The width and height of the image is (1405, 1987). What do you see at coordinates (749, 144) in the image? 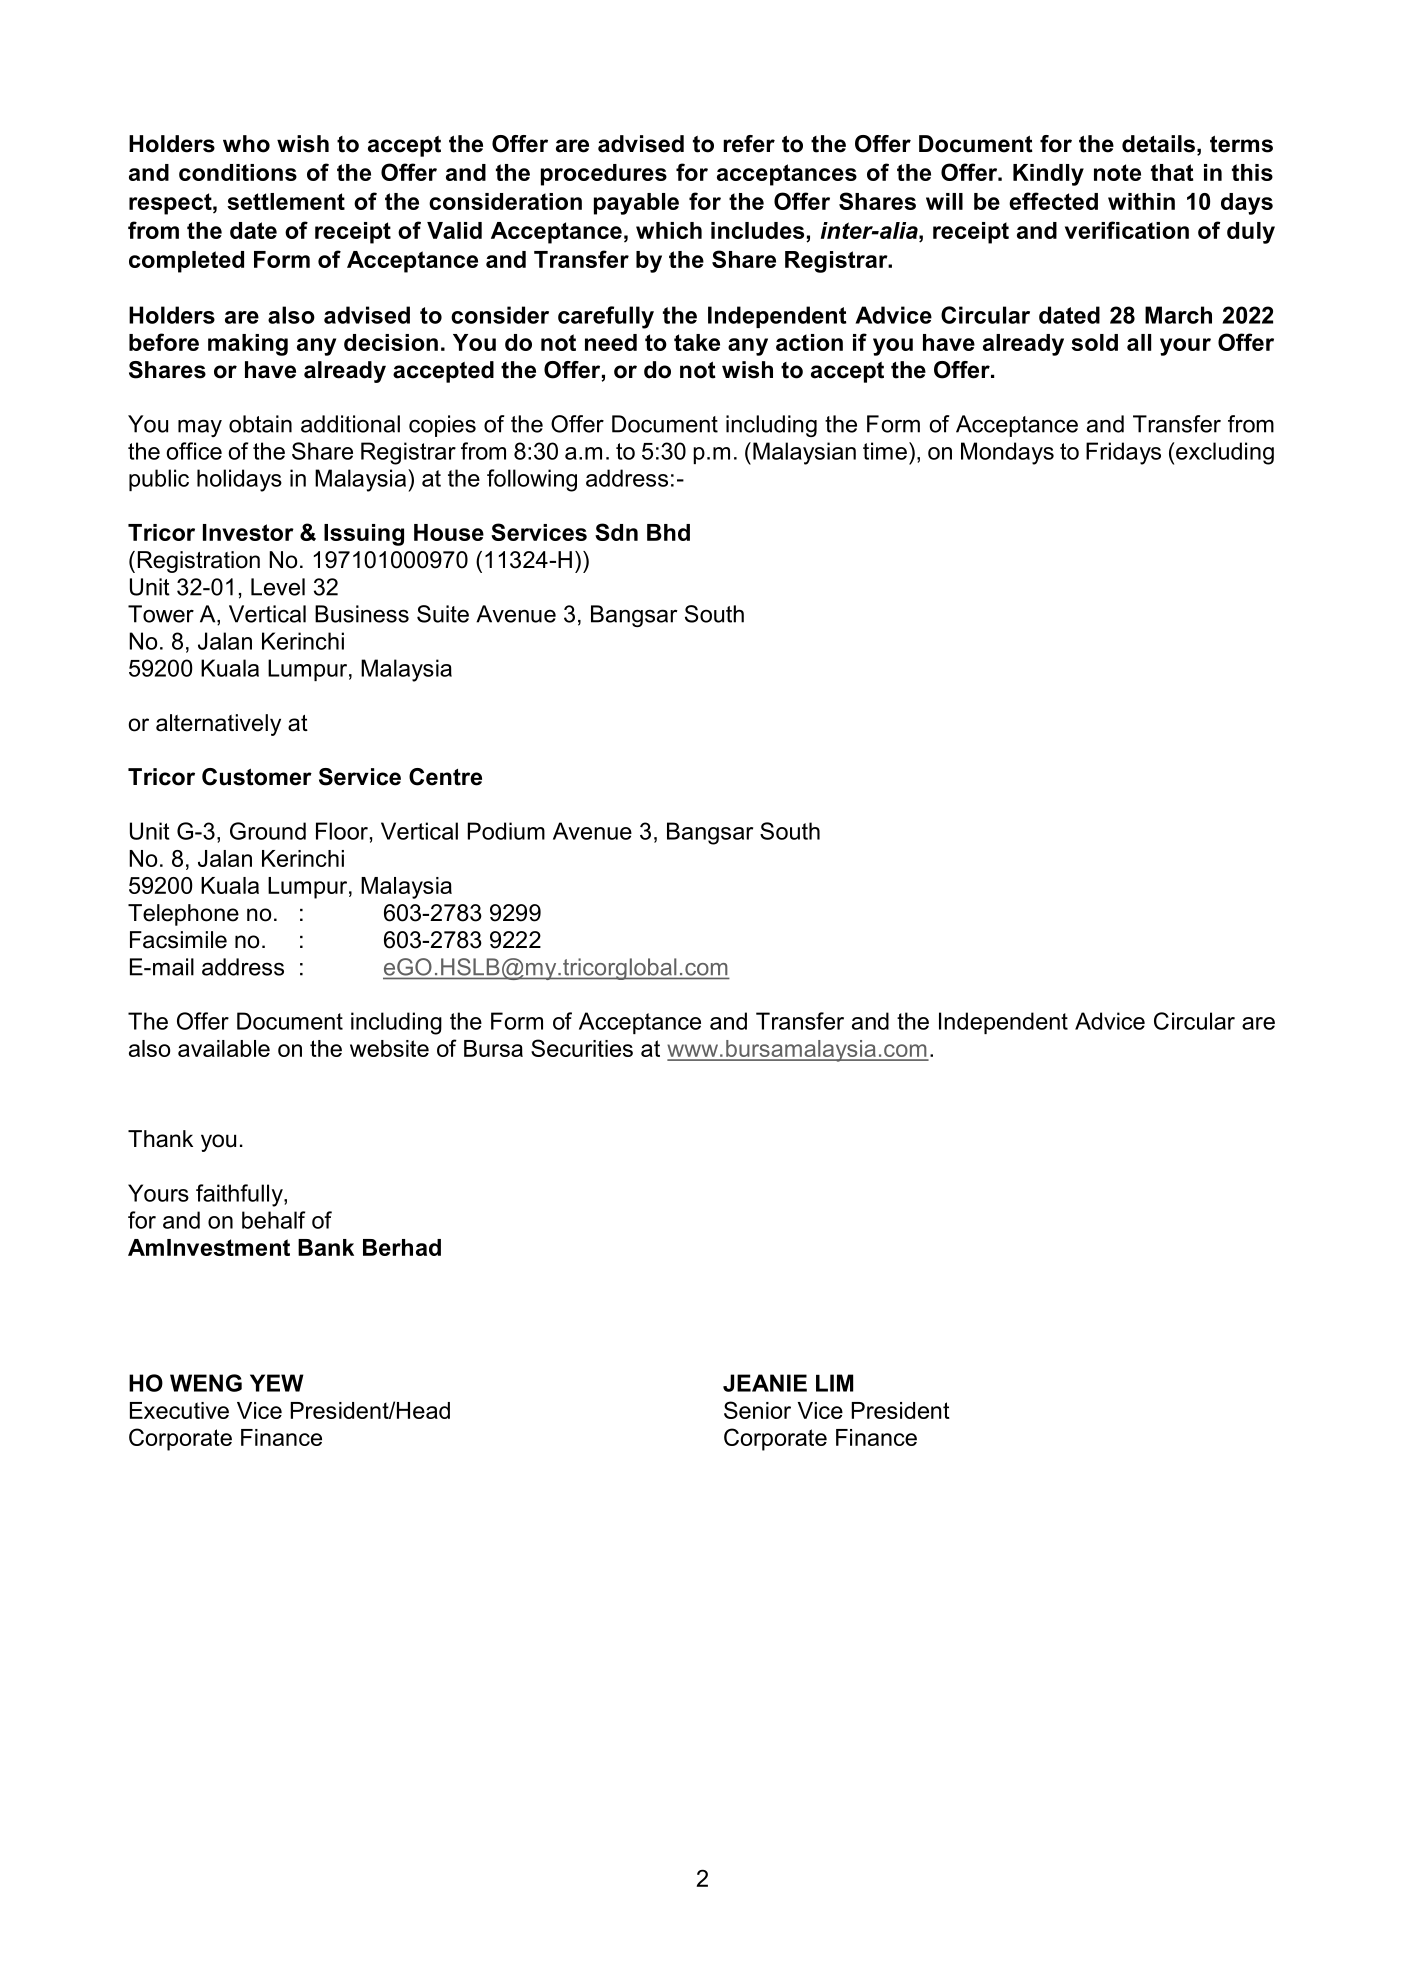
I see `refer` at bounding box center [749, 144].
